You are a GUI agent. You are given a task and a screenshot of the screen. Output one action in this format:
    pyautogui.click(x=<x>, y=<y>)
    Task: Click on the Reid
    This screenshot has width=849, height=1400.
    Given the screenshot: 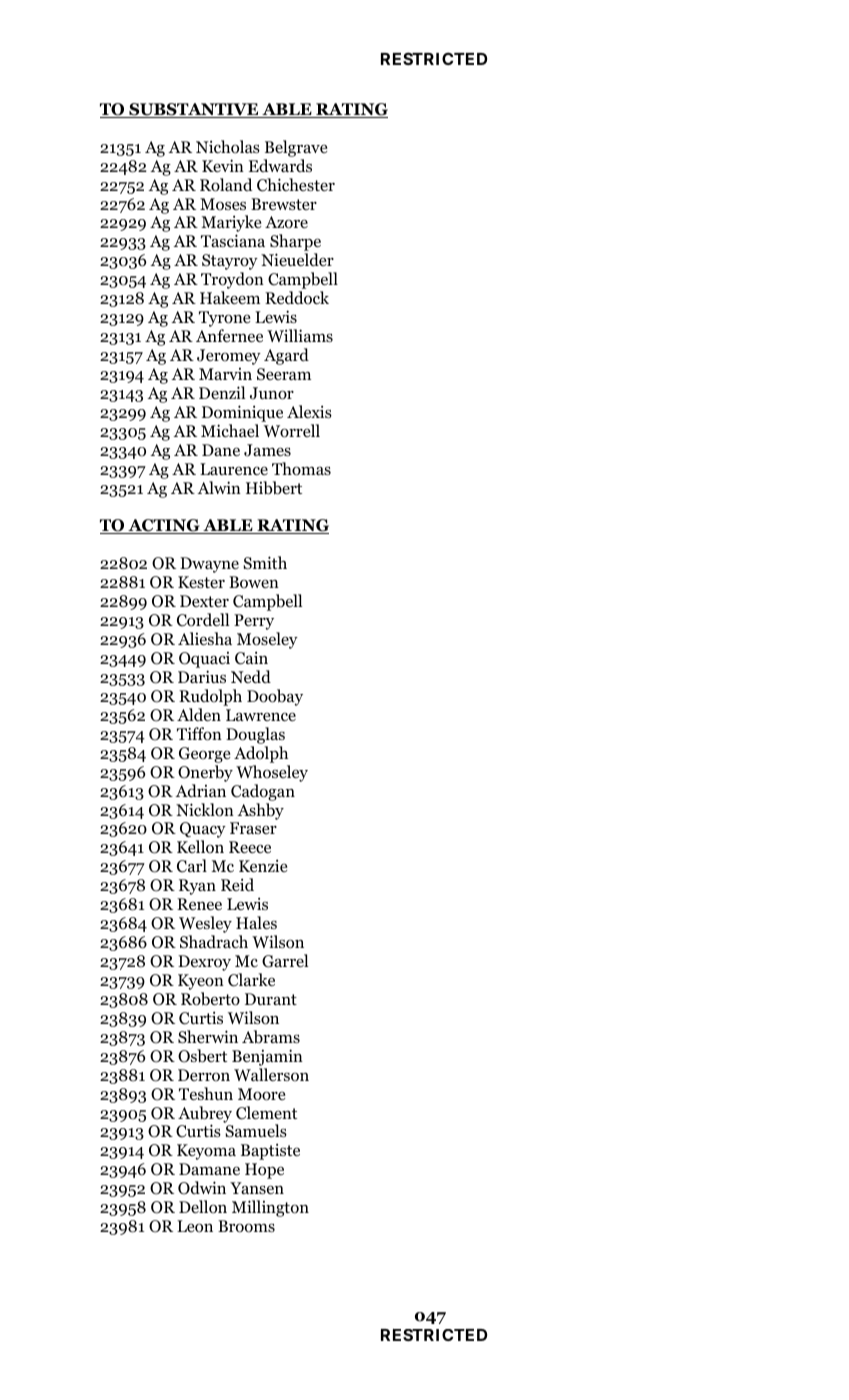 What is the action you would take?
    pyautogui.click(x=237, y=885)
